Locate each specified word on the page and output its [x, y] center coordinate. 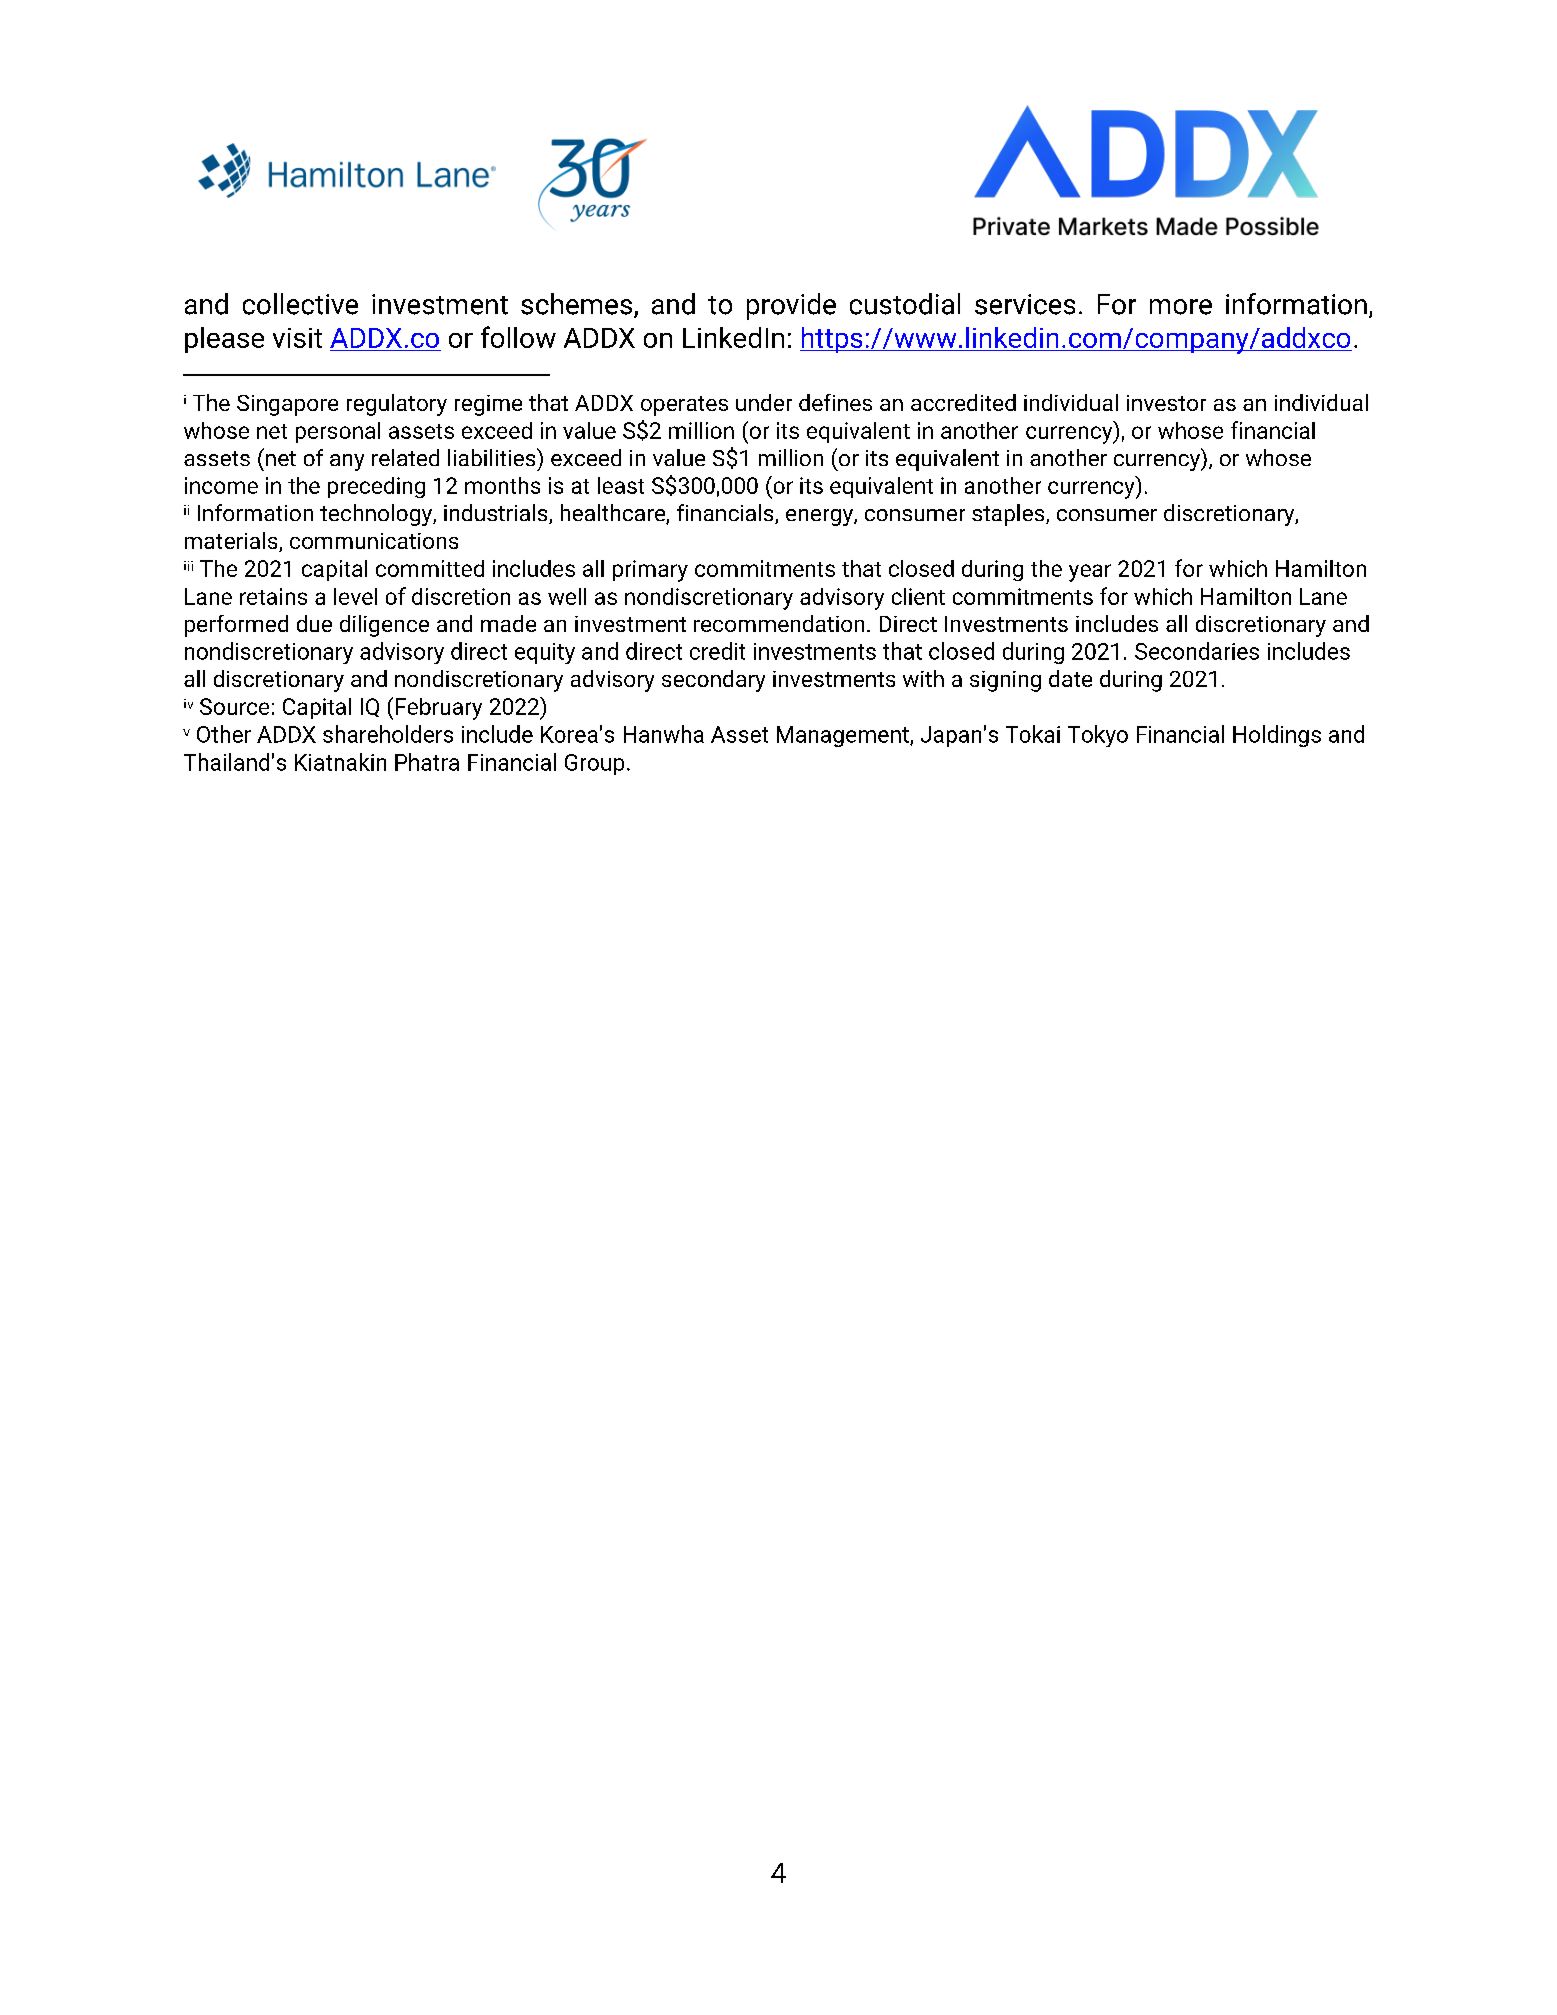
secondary [713, 681]
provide [791, 306]
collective [300, 304]
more [1181, 307]
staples [1009, 515]
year [1090, 573]
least [621, 485]
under [764, 402]
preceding [376, 487]
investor [1166, 403]
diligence [384, 626]
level [355, 596]
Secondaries [1197, 651]
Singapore [287, 405]
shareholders [388, 734]
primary [650, 571]
